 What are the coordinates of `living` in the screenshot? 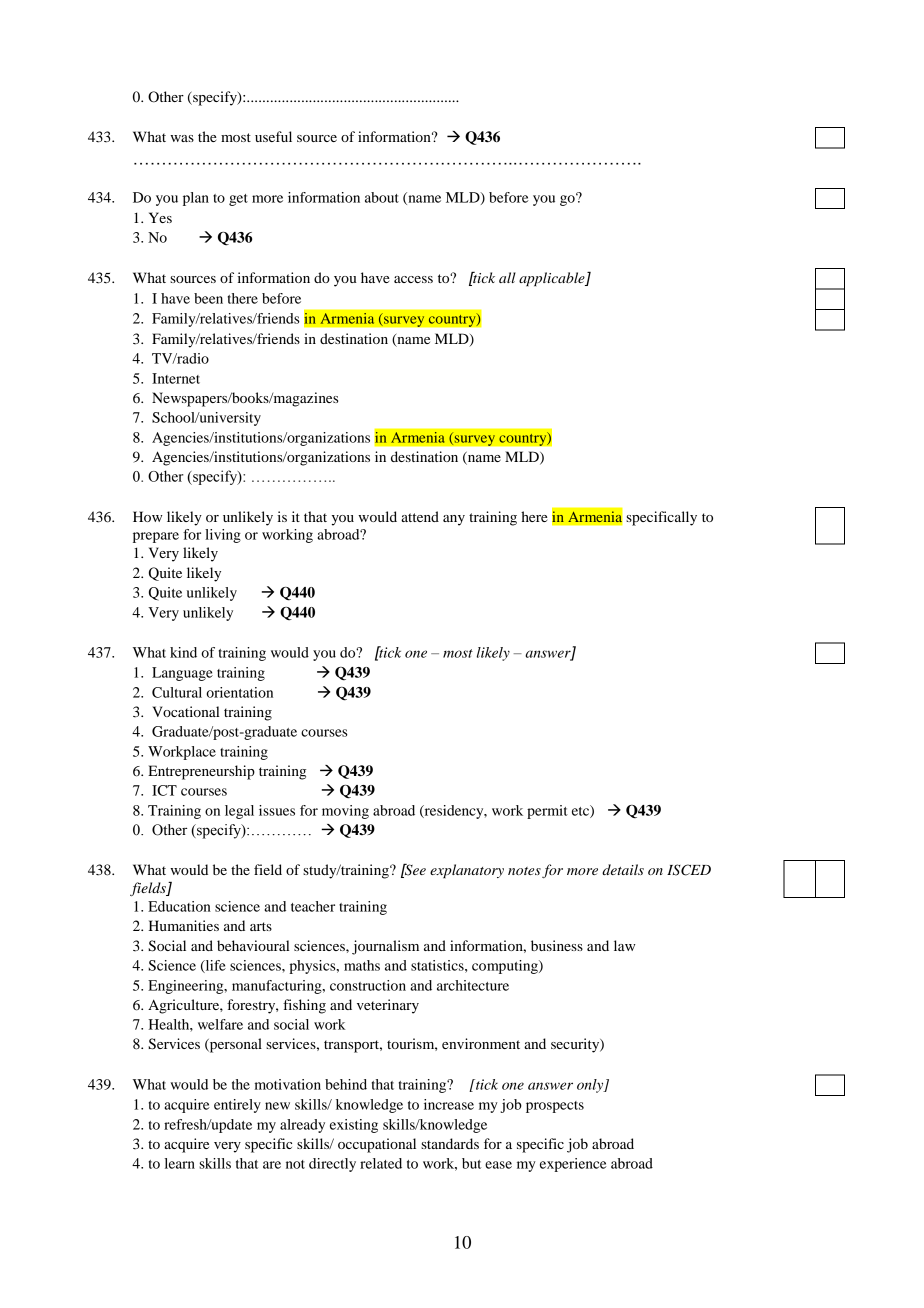 It's located at (223, 536).
